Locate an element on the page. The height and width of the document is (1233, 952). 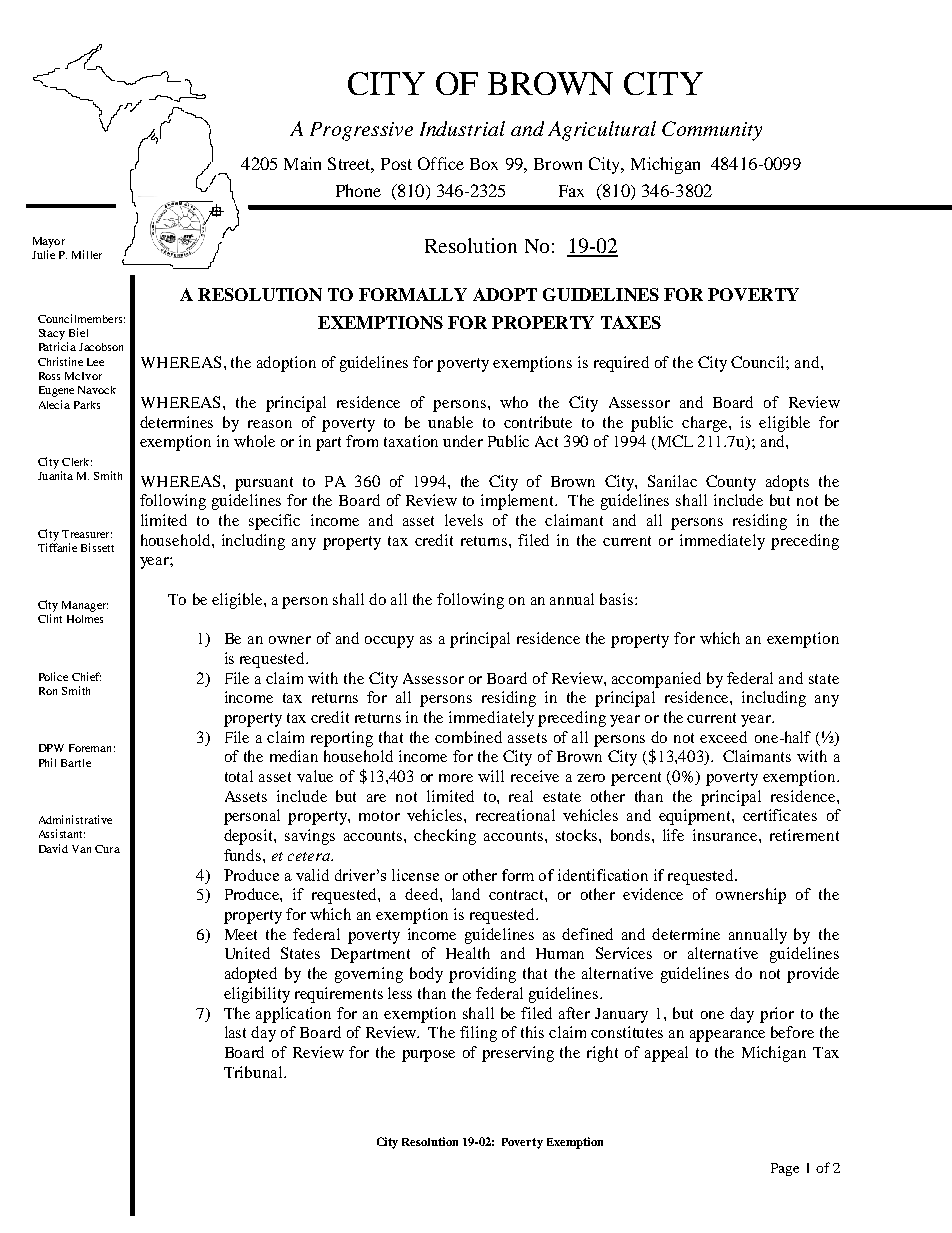
Health is located at coordinates (468, 953).
